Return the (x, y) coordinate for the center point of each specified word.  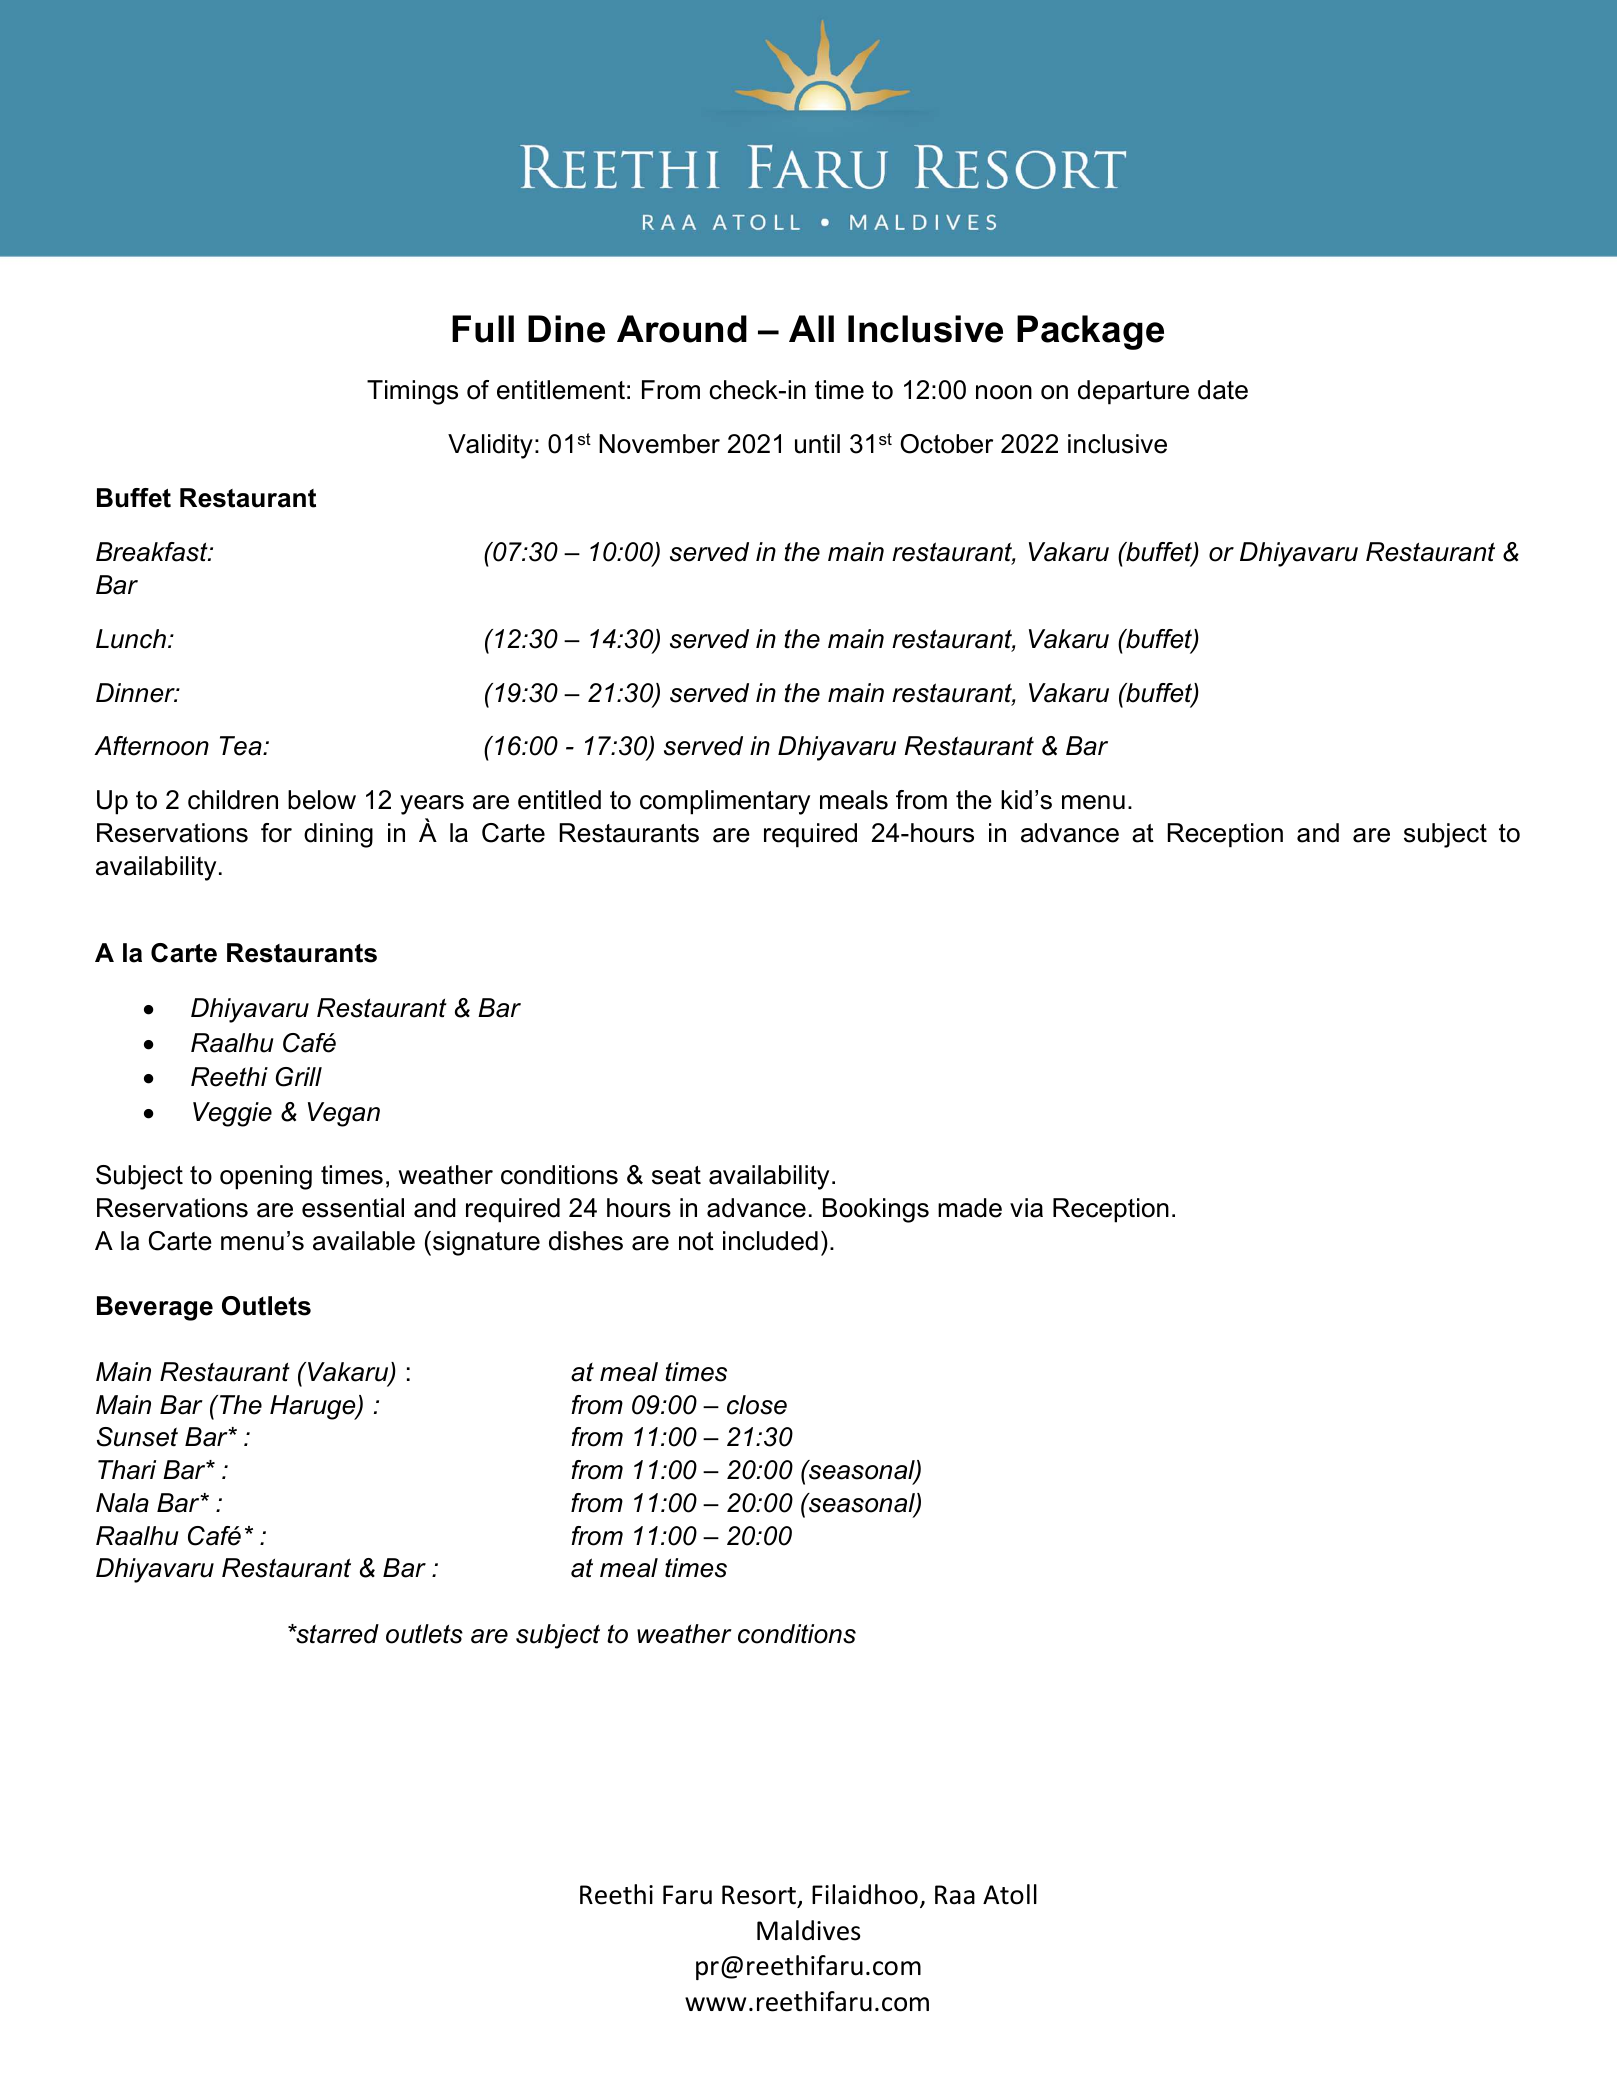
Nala (122, 1503)
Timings (412, 392)
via (1026, 1208)
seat (676, 1175)
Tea (242, 746)
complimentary (725, 802)
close (757, 1405)
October (946, 444)
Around (682, 329)
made (970, 1208)
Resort (760, 1896)
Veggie (232, 1114)
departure (1133, 392)
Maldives (808, 1930)
